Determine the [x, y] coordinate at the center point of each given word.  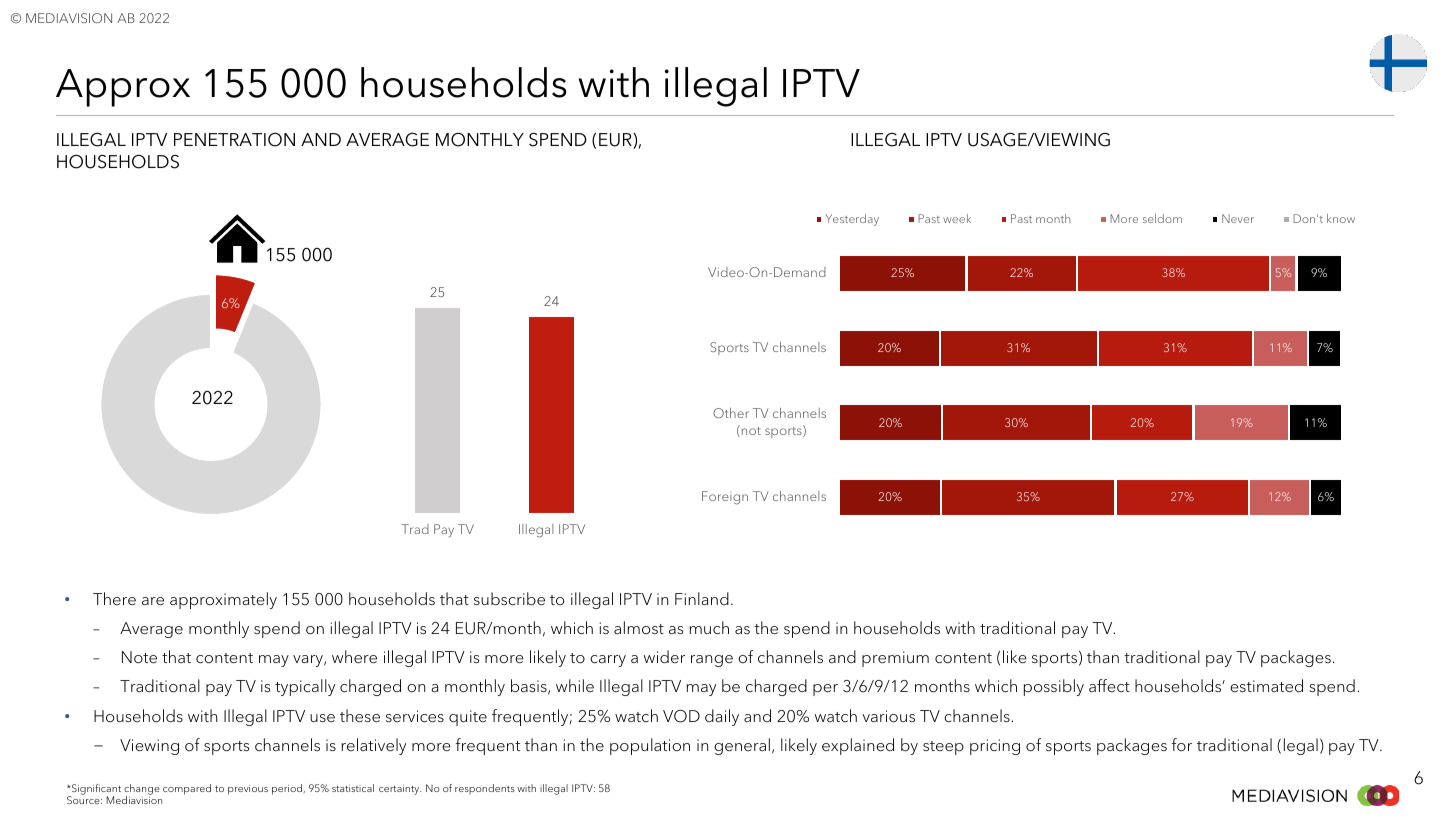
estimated [1266, 686]
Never [1238, 218]
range [712, 661]
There [114, 598]
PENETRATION [234, 140]
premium [895, 659]
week [957, 218]
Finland [702, 598]
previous [248, 790]
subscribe [509, 599]
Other [731, 413]
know [1341, 218]
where [354, 657]
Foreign [725, 498]
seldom [1162, 218]
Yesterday [852, 220]
